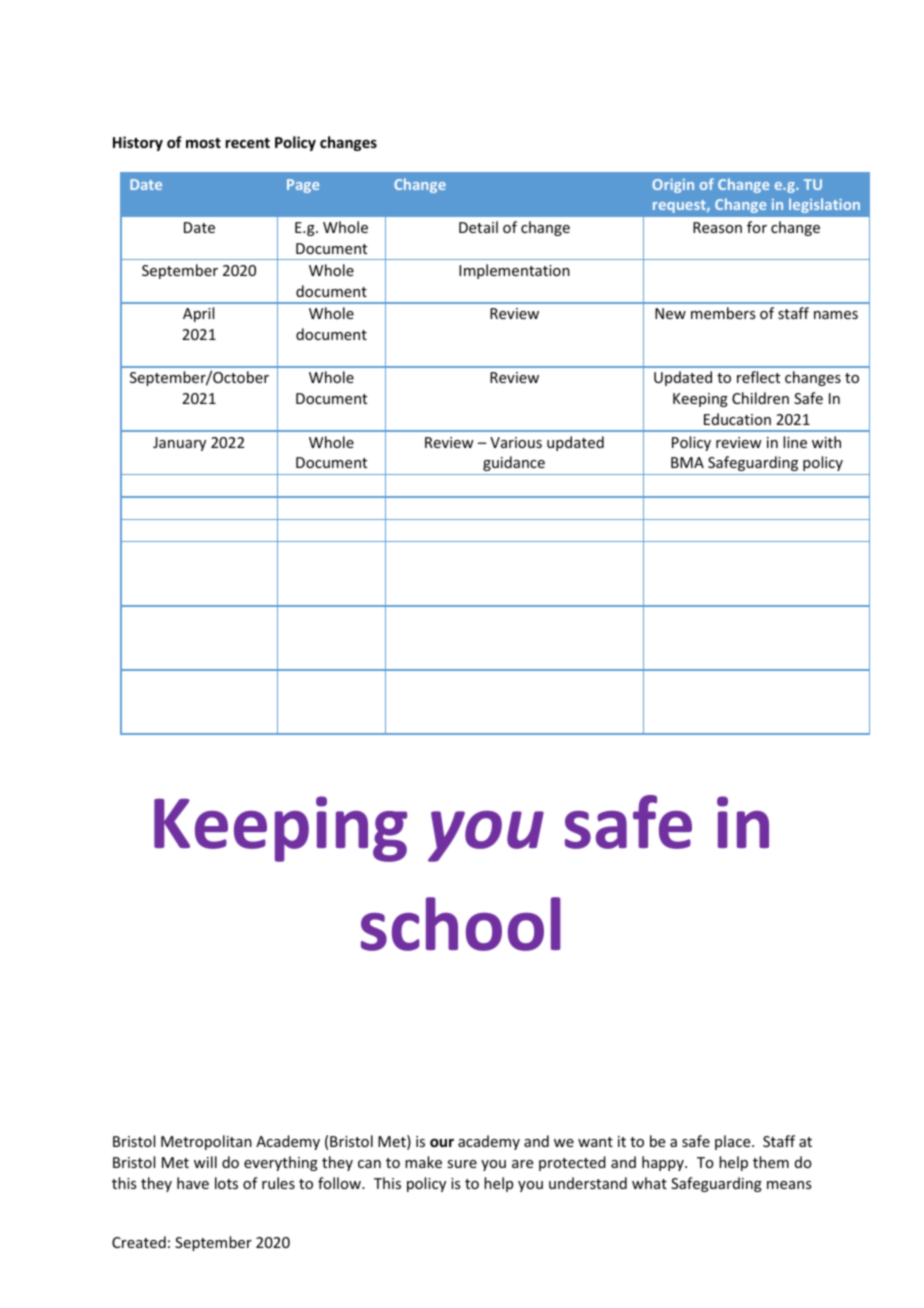 The width and height of the document is (924, 1308). I want to click on place, so click(734, 1142).
